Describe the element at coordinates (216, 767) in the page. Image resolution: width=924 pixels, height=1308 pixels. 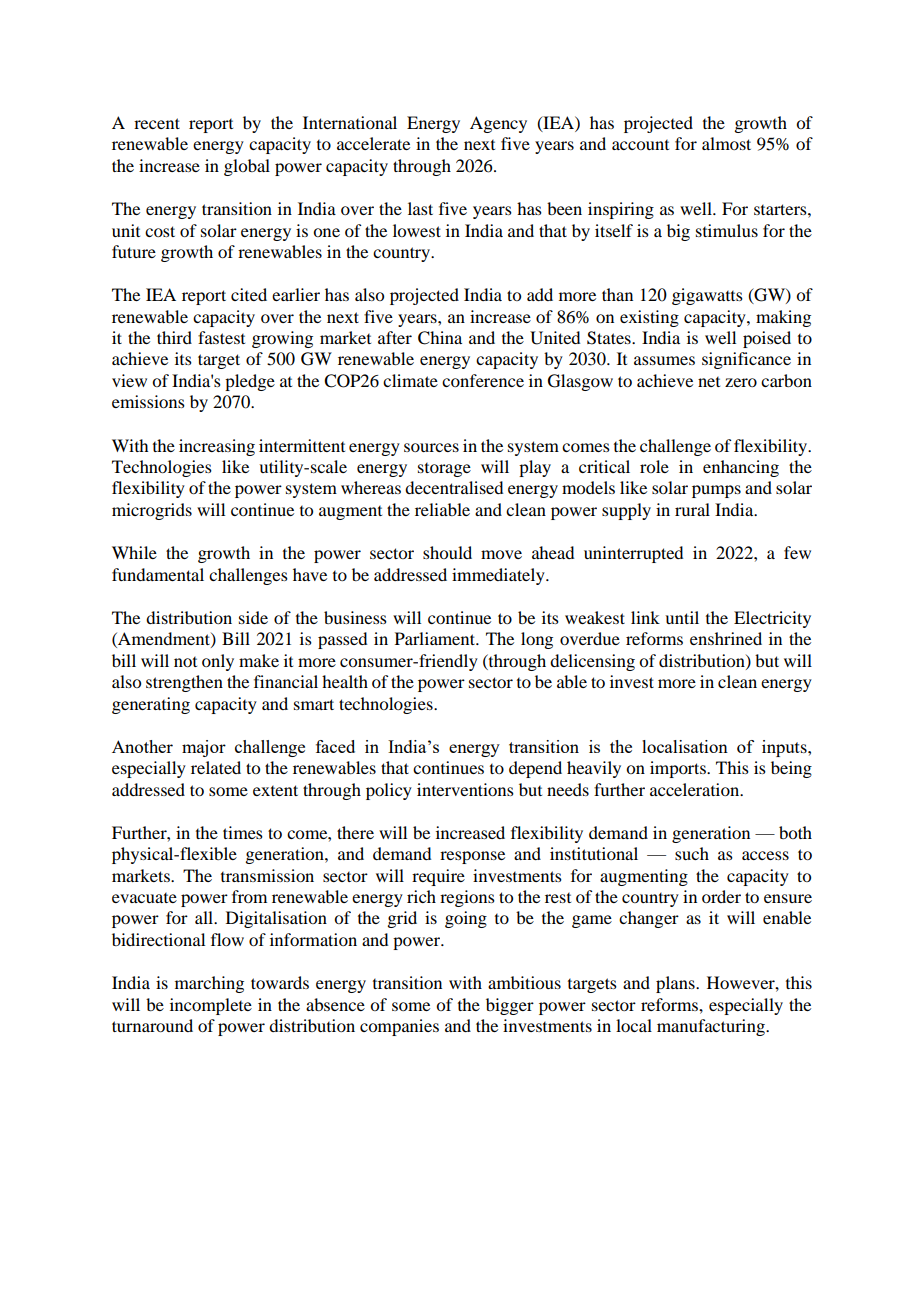
I see `related` at that location.
